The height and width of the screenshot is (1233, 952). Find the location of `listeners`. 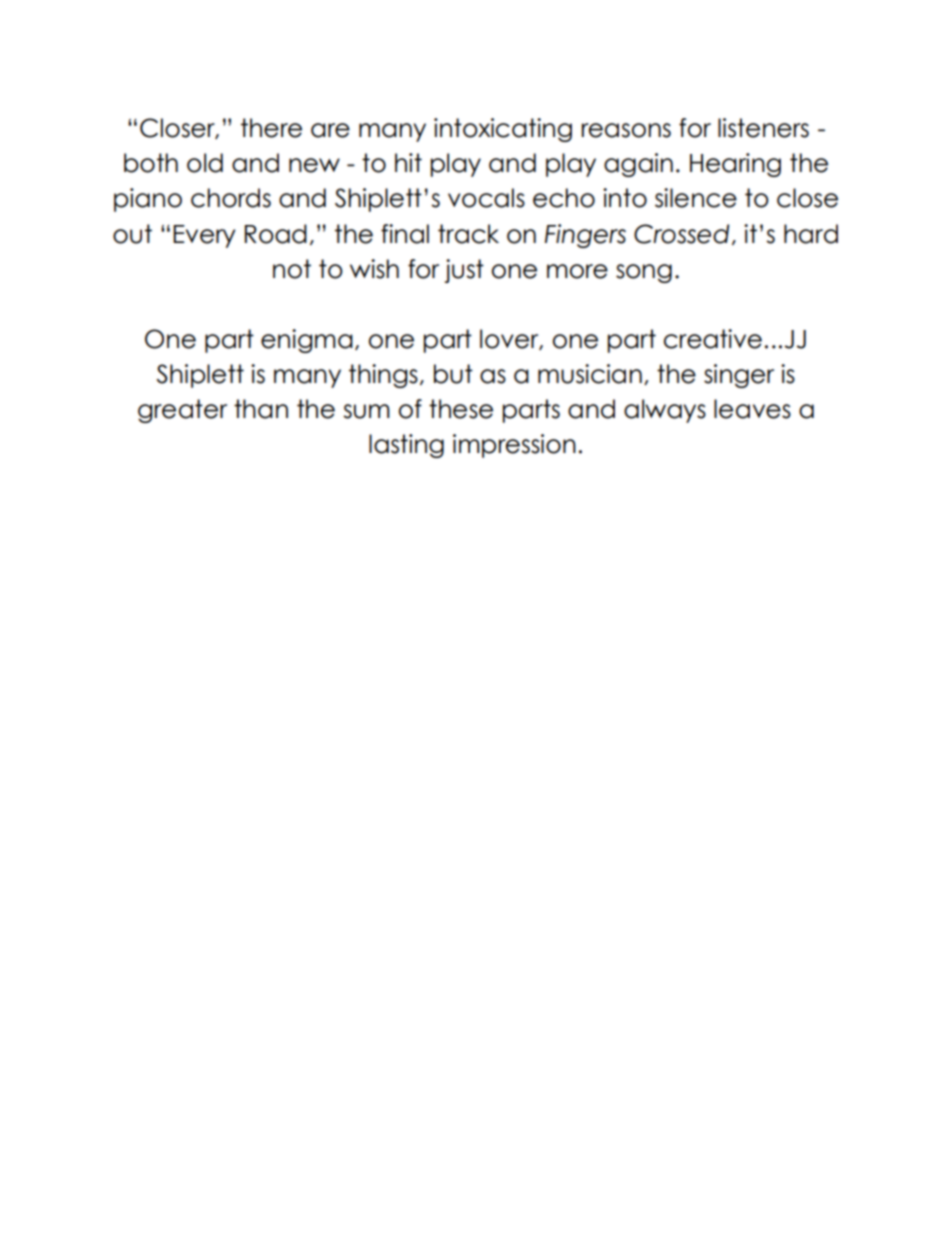

listeners is located at coordinates (763, 128).
